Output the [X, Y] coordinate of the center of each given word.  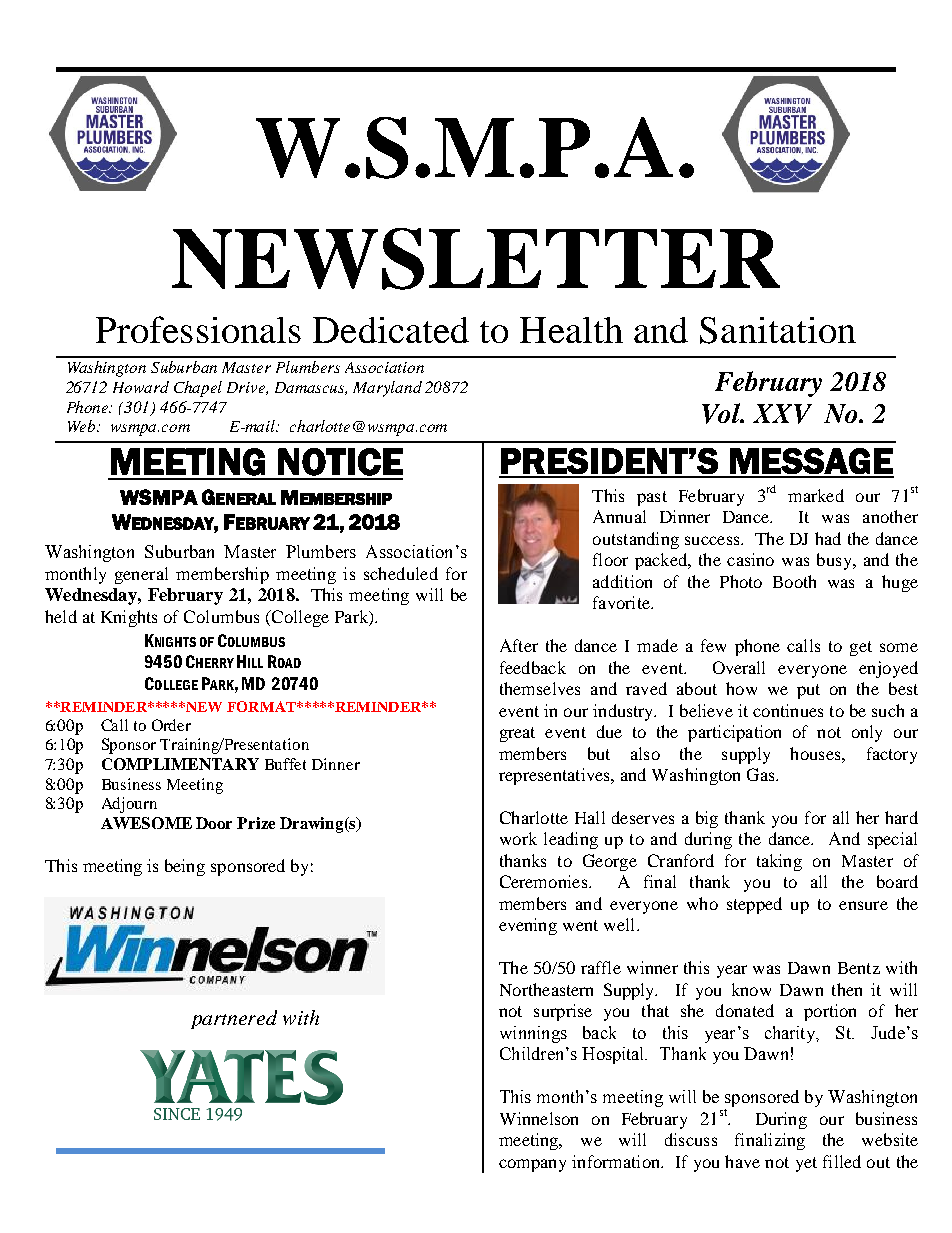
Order [171, 725]
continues [788, 710]
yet [806, 1164]
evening [528, 926]
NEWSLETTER [476, 259]
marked [816, 495]
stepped [754, 905]
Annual [619, 516]
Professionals [198, 329]
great [517, 734]
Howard [141, 387]
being [185, 867]
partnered [234, 1019]
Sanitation [778, 330]
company [532, 1165]
